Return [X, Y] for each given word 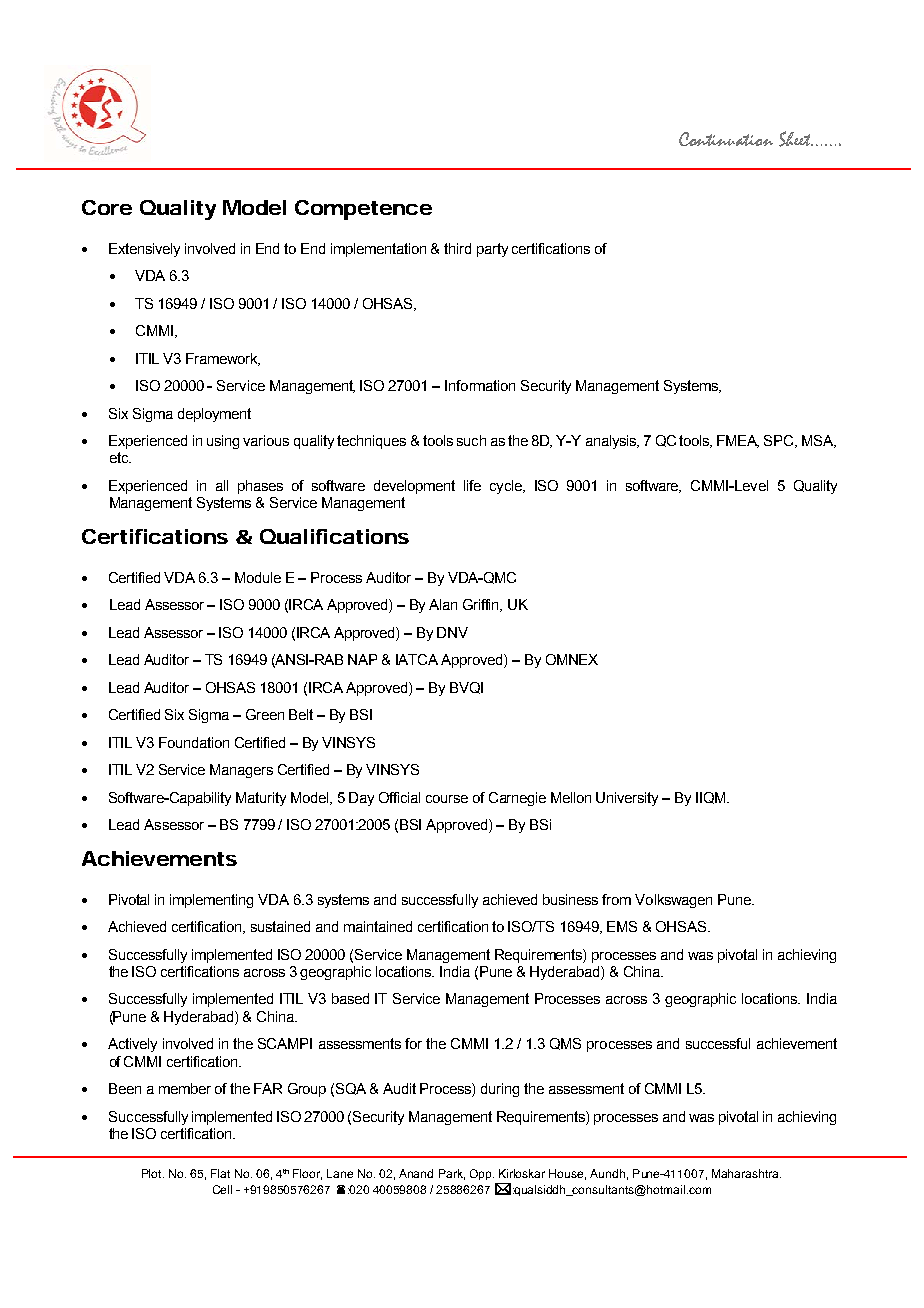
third [457, 248]
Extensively [144, 250]
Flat [220, 1173]
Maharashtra [746, 1173]
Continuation [726, 139]
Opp [482, 1174]
